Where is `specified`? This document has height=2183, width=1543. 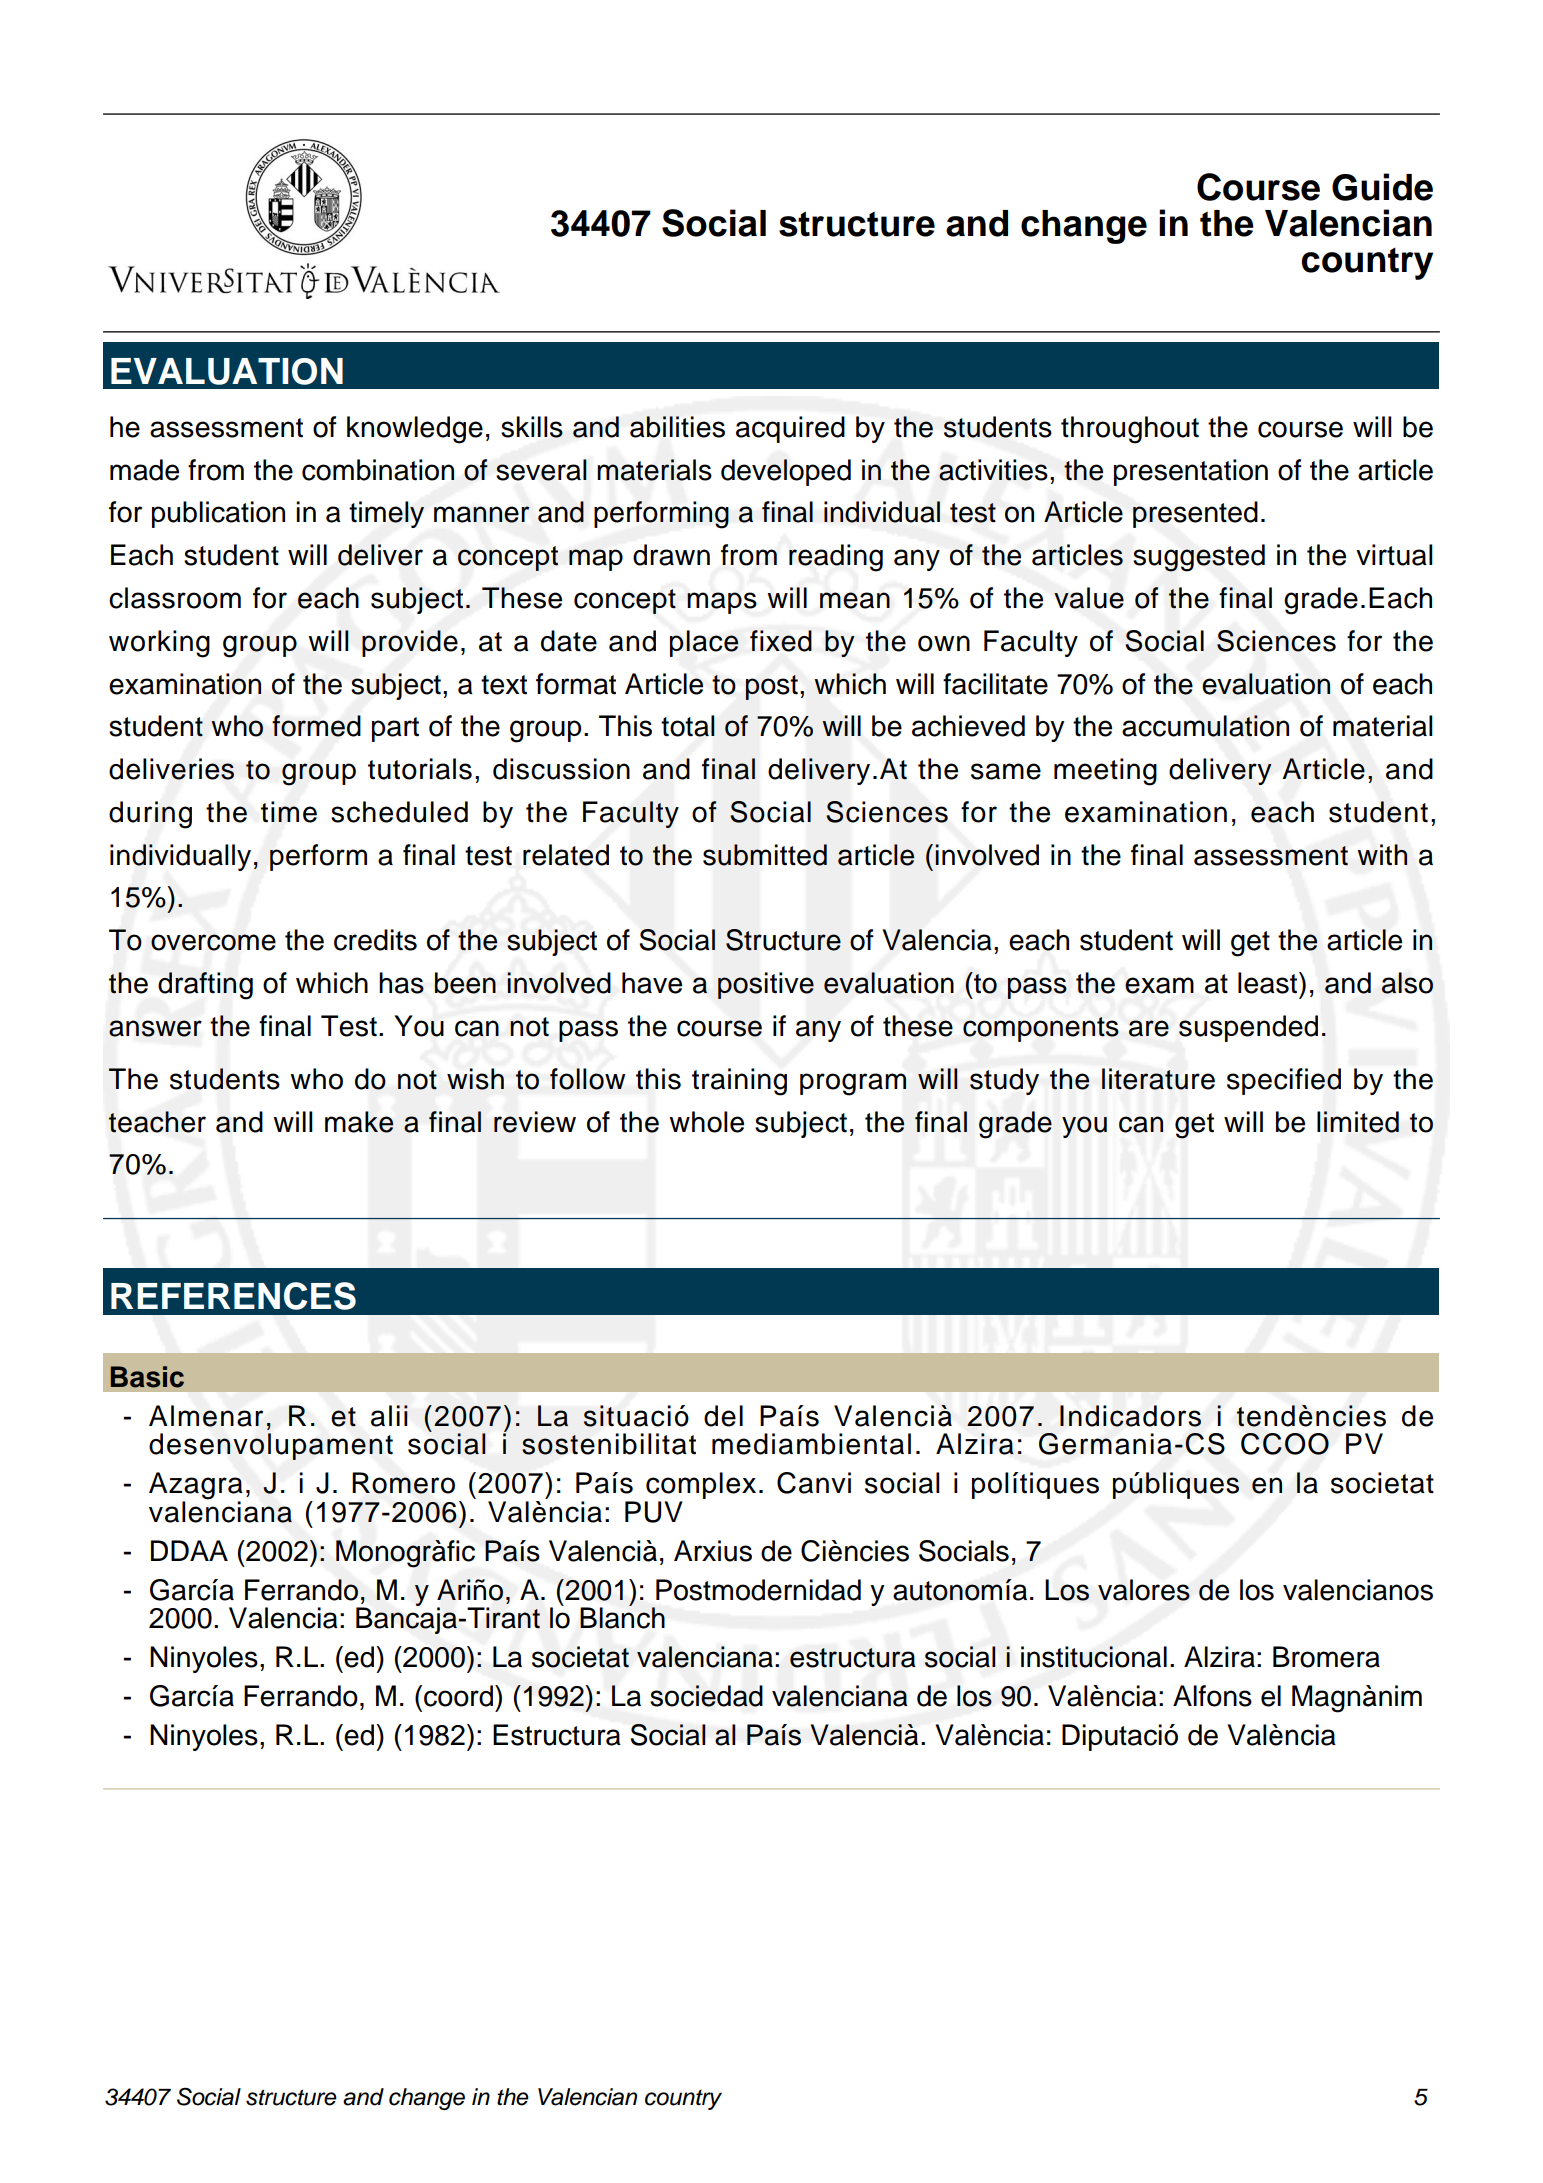 specified is located at coordinates (1284, 1081).
